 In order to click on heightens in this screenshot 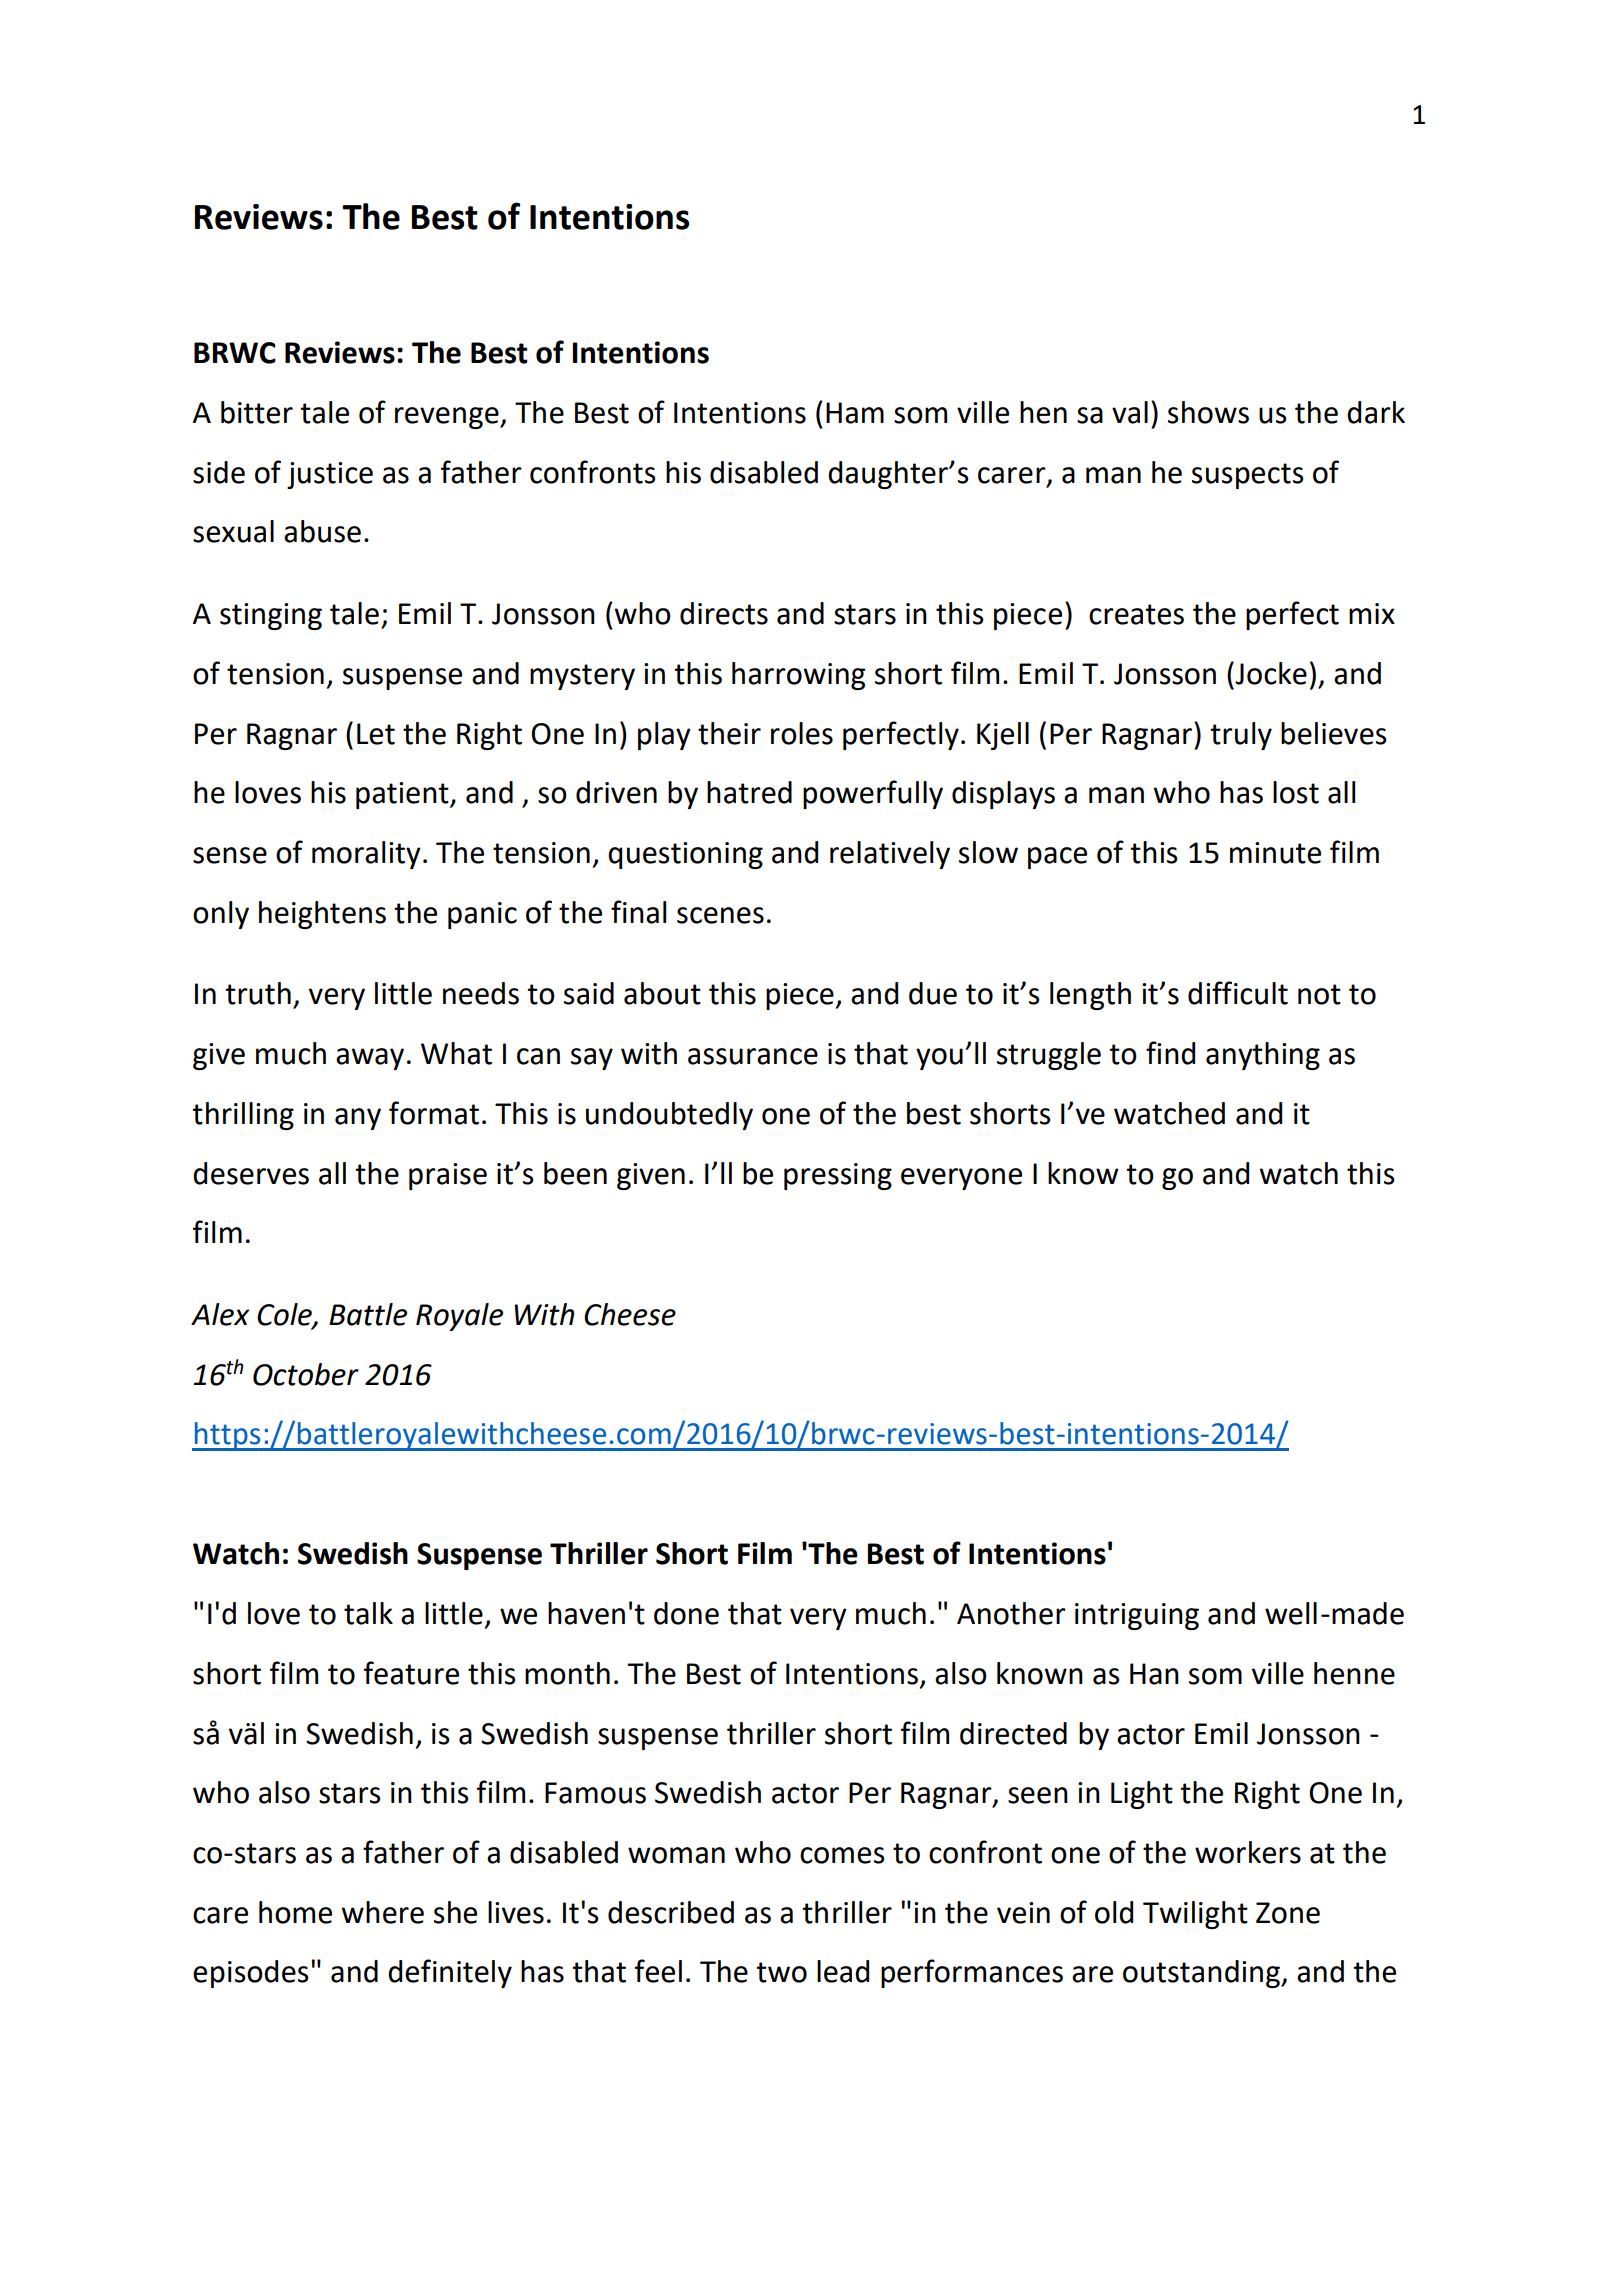, I will do `click(322, 915)`.
